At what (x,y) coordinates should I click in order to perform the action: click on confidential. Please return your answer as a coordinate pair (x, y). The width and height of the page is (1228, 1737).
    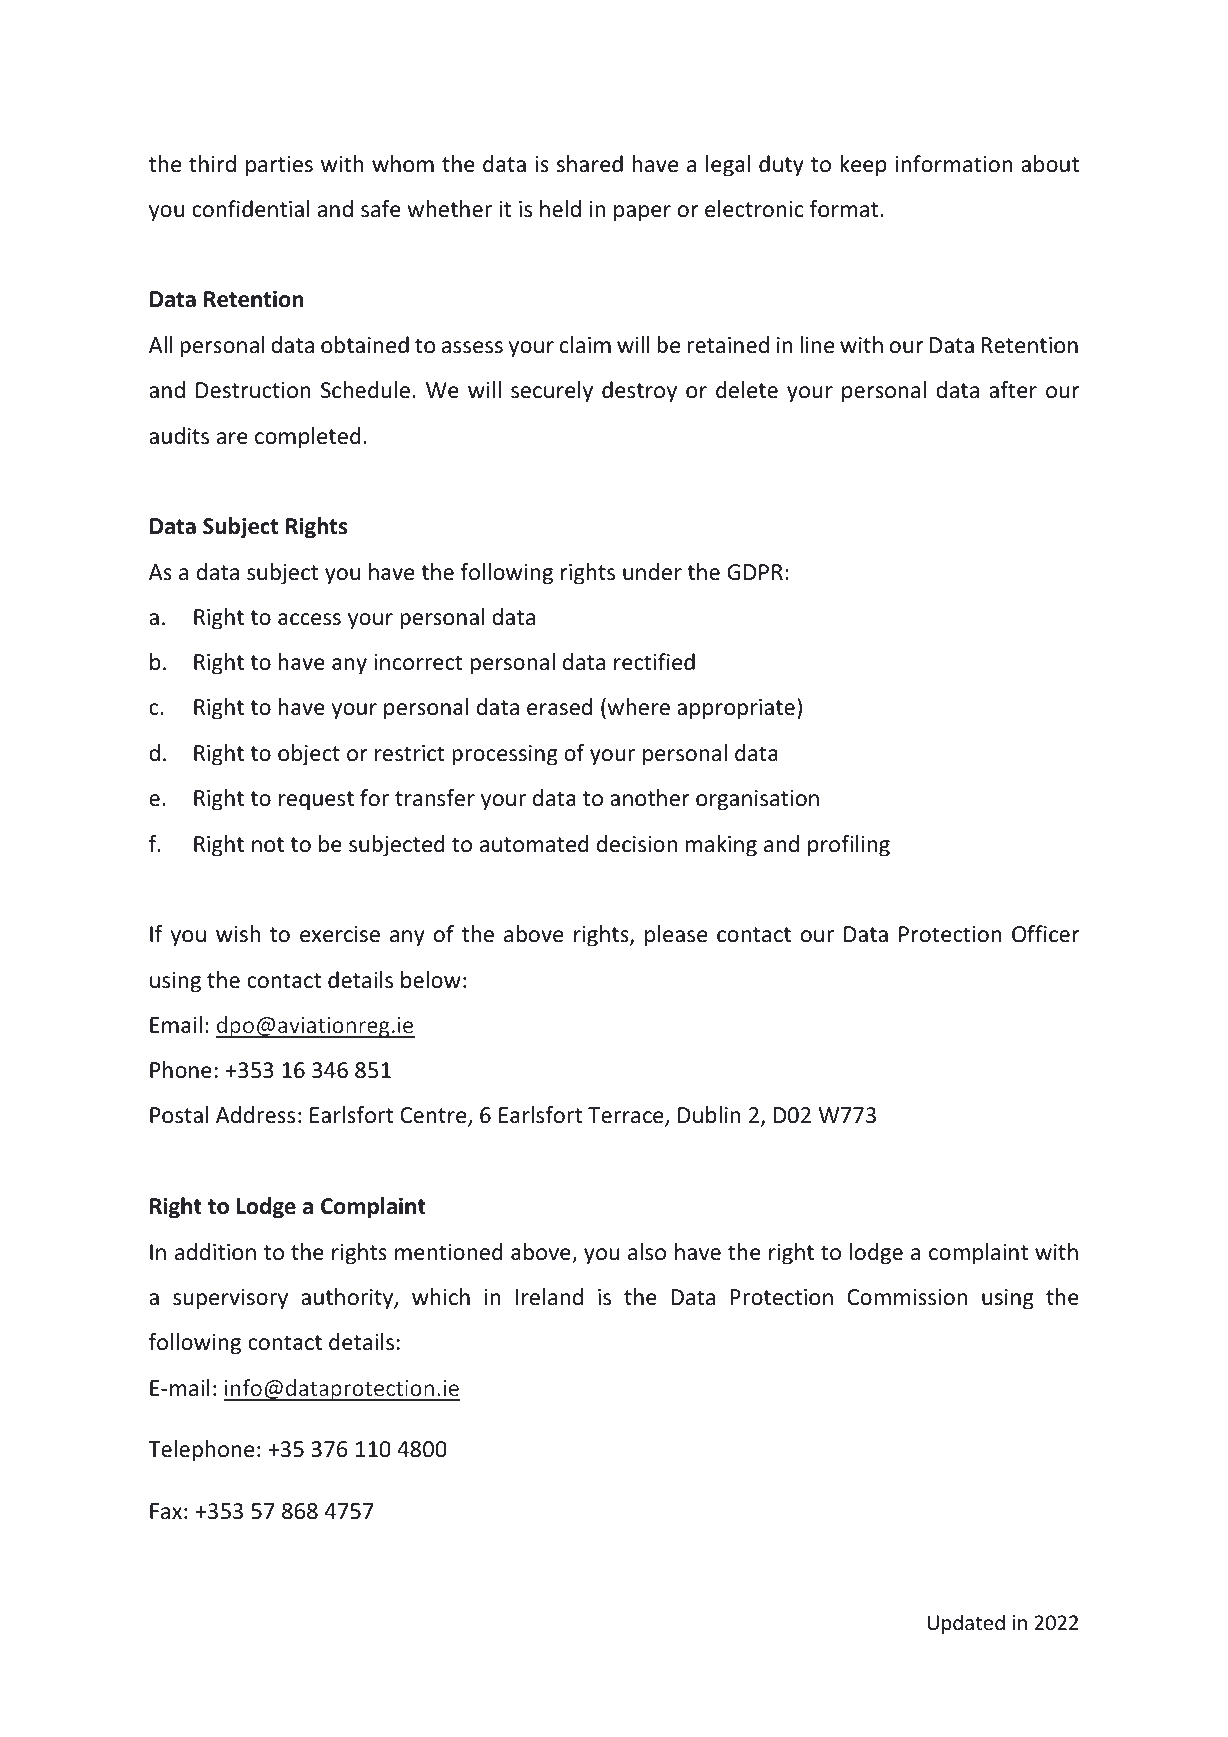
    Looking at the image, I should click on (250, 209).
